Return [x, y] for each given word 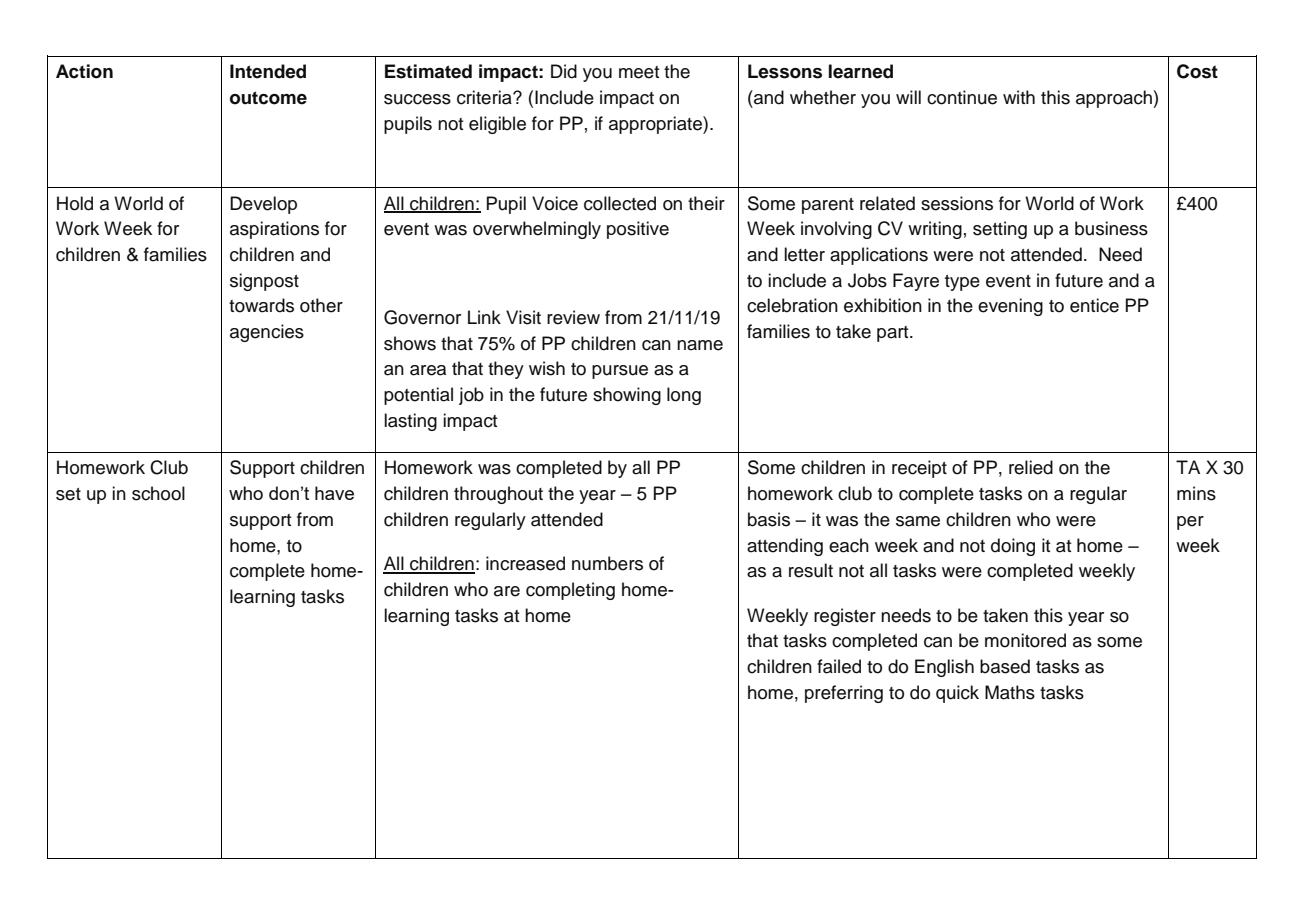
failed [839, 666]
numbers [607, 563]
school [158, 493]
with [1019, 97]
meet [639, 72]
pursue [620, 372]
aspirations [274, 230]
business [1111, 228]
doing [1013, 547]
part [894, 334]
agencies [267, 333]
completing [570, 591]
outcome [268, 98]
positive [638, 230]
